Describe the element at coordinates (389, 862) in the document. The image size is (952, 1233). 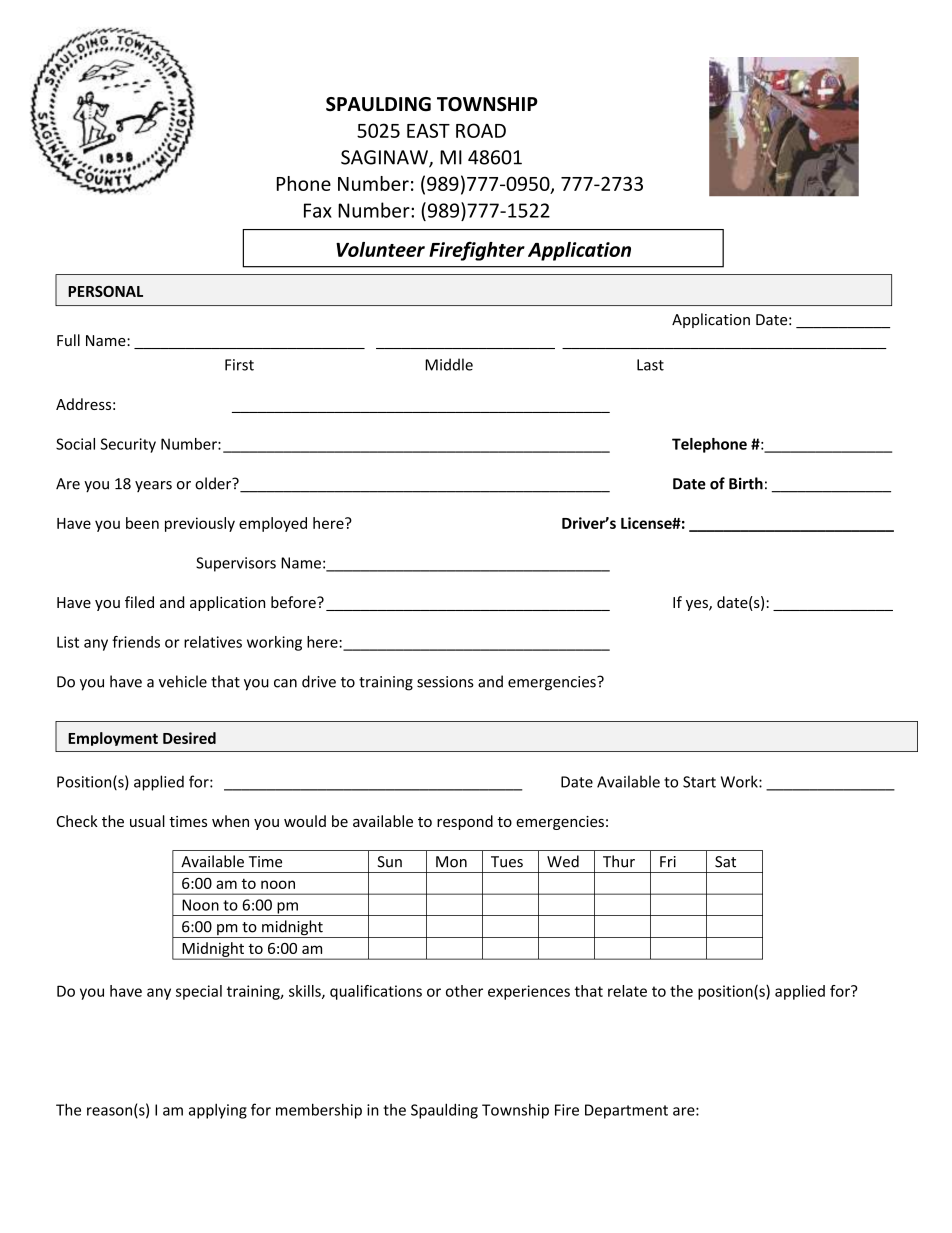
I see `Sun` at that location.
